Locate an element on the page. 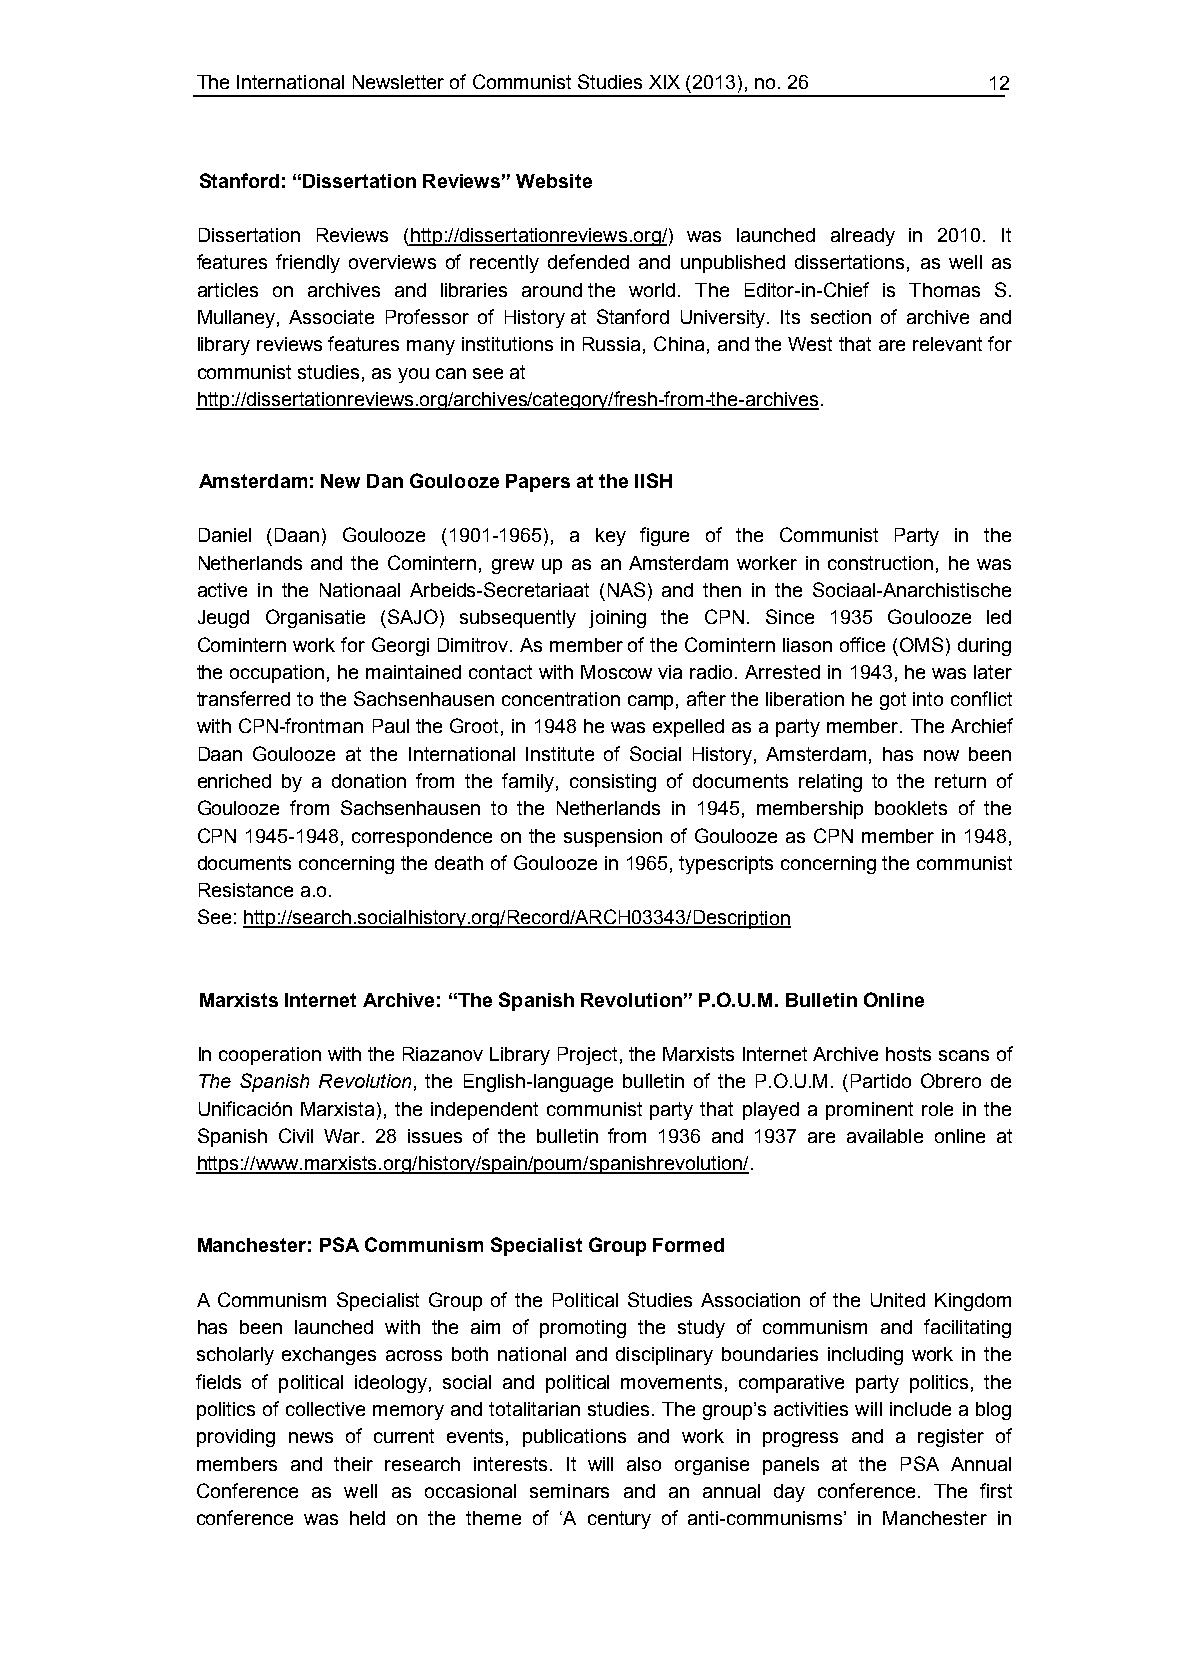  NAS is located at coordinates (626, 589).
